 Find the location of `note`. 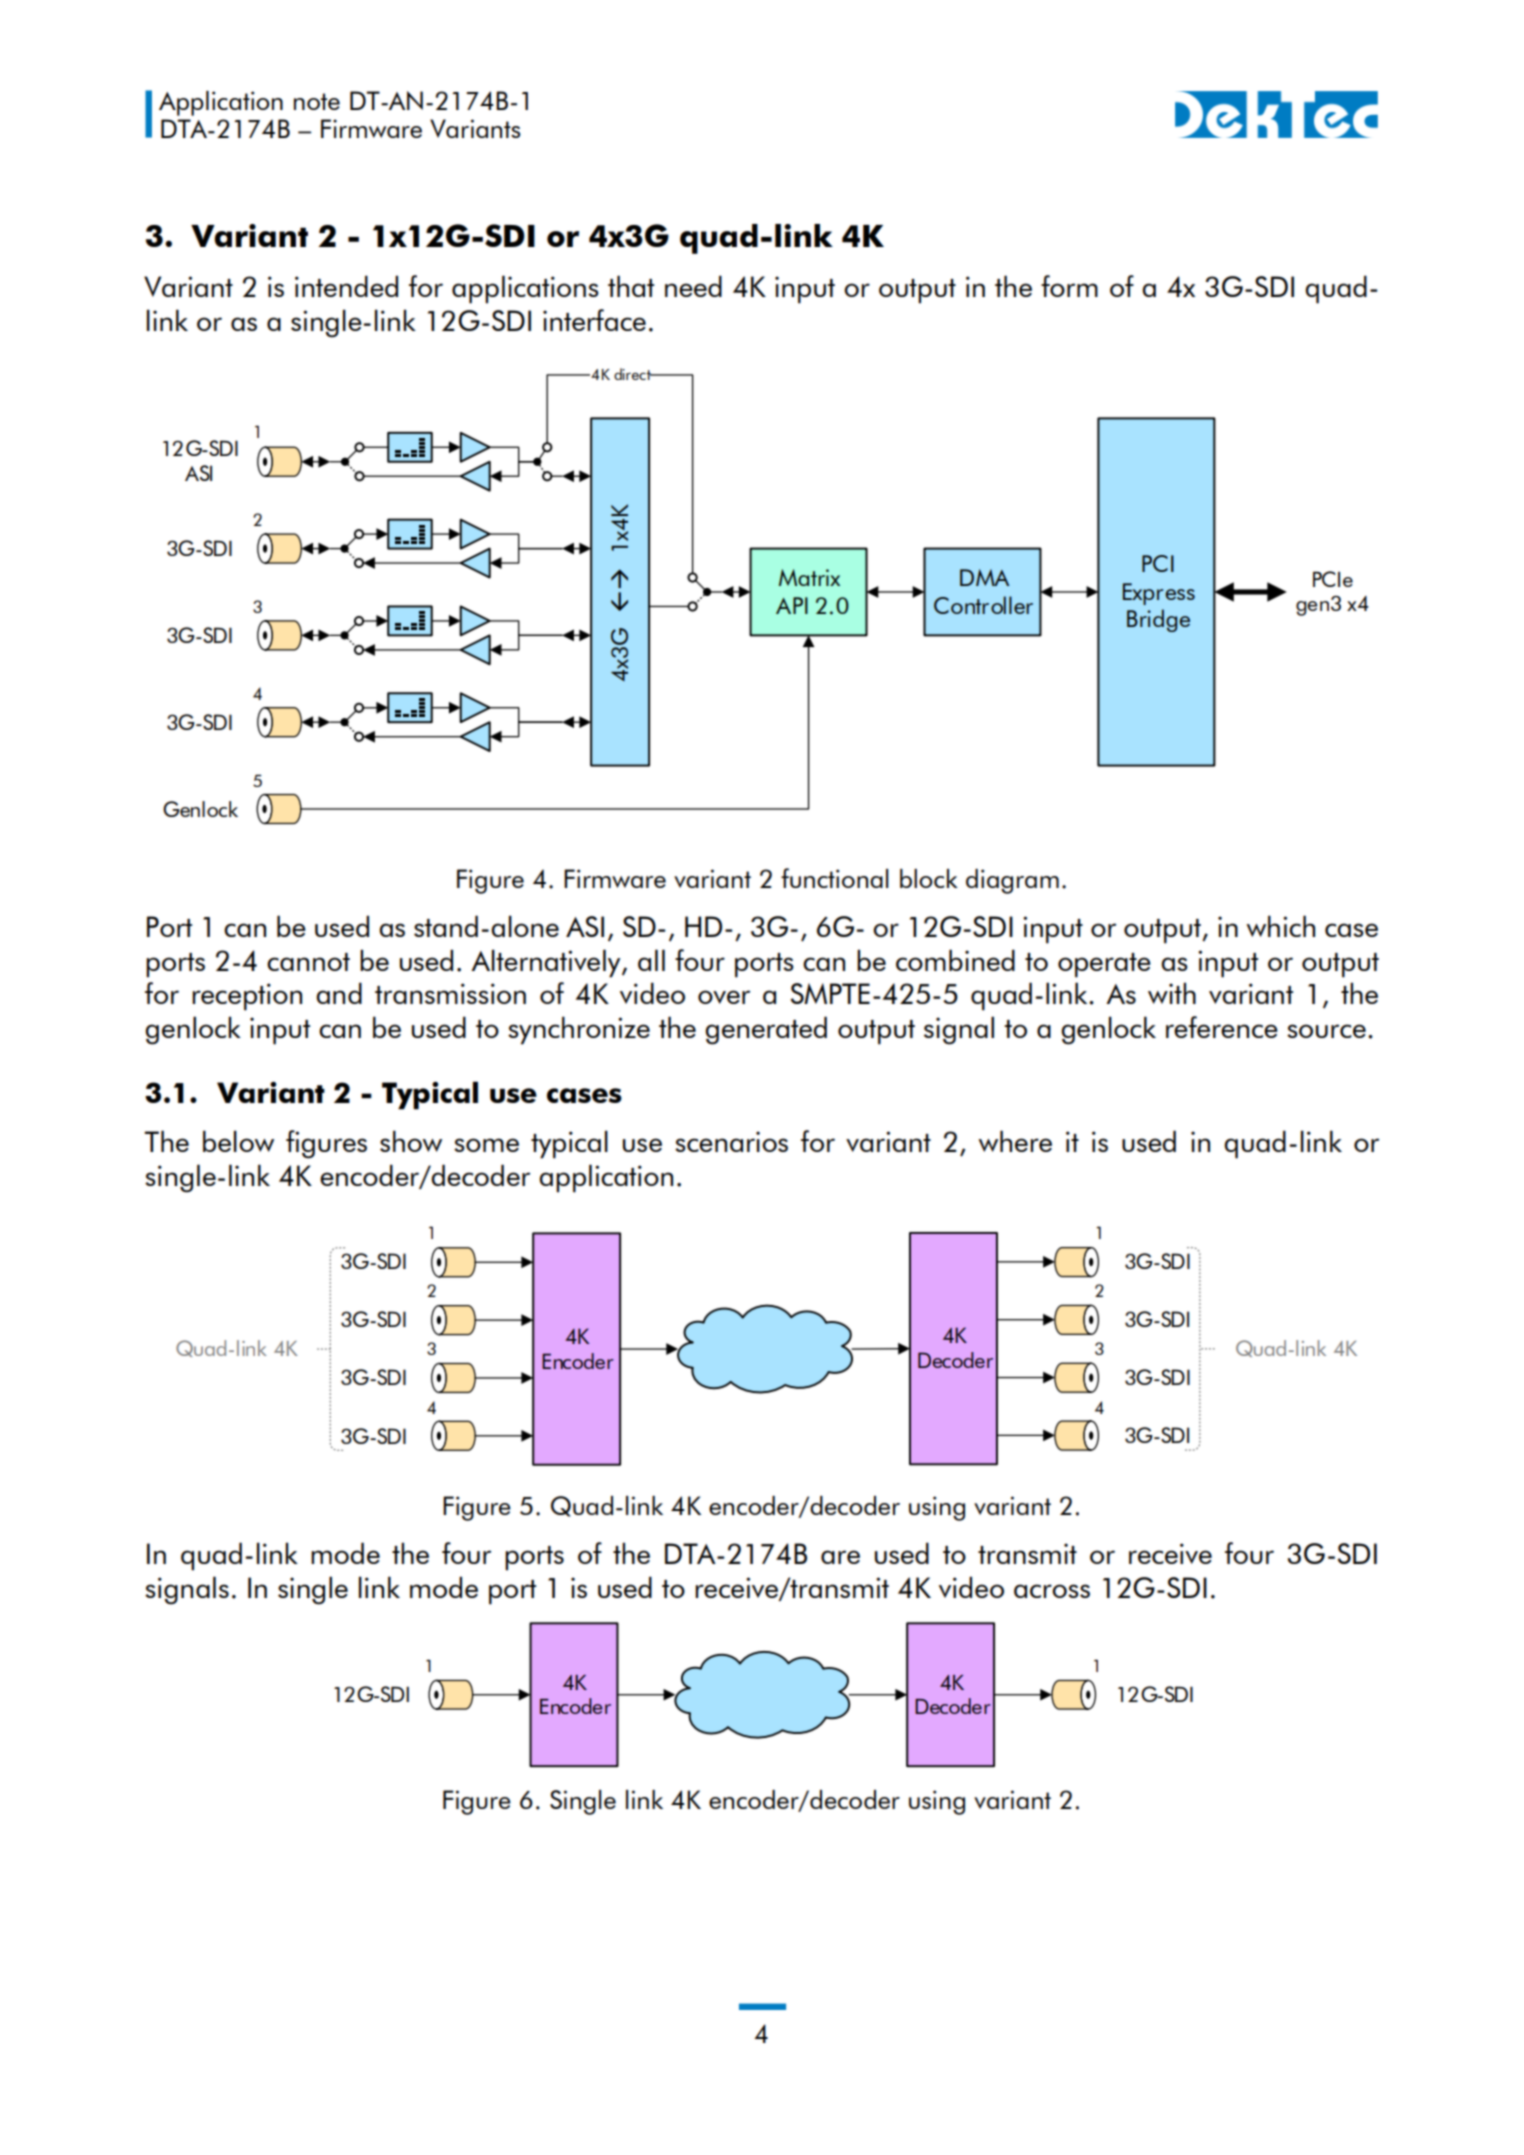

note is located at coordinates (317, 101).
